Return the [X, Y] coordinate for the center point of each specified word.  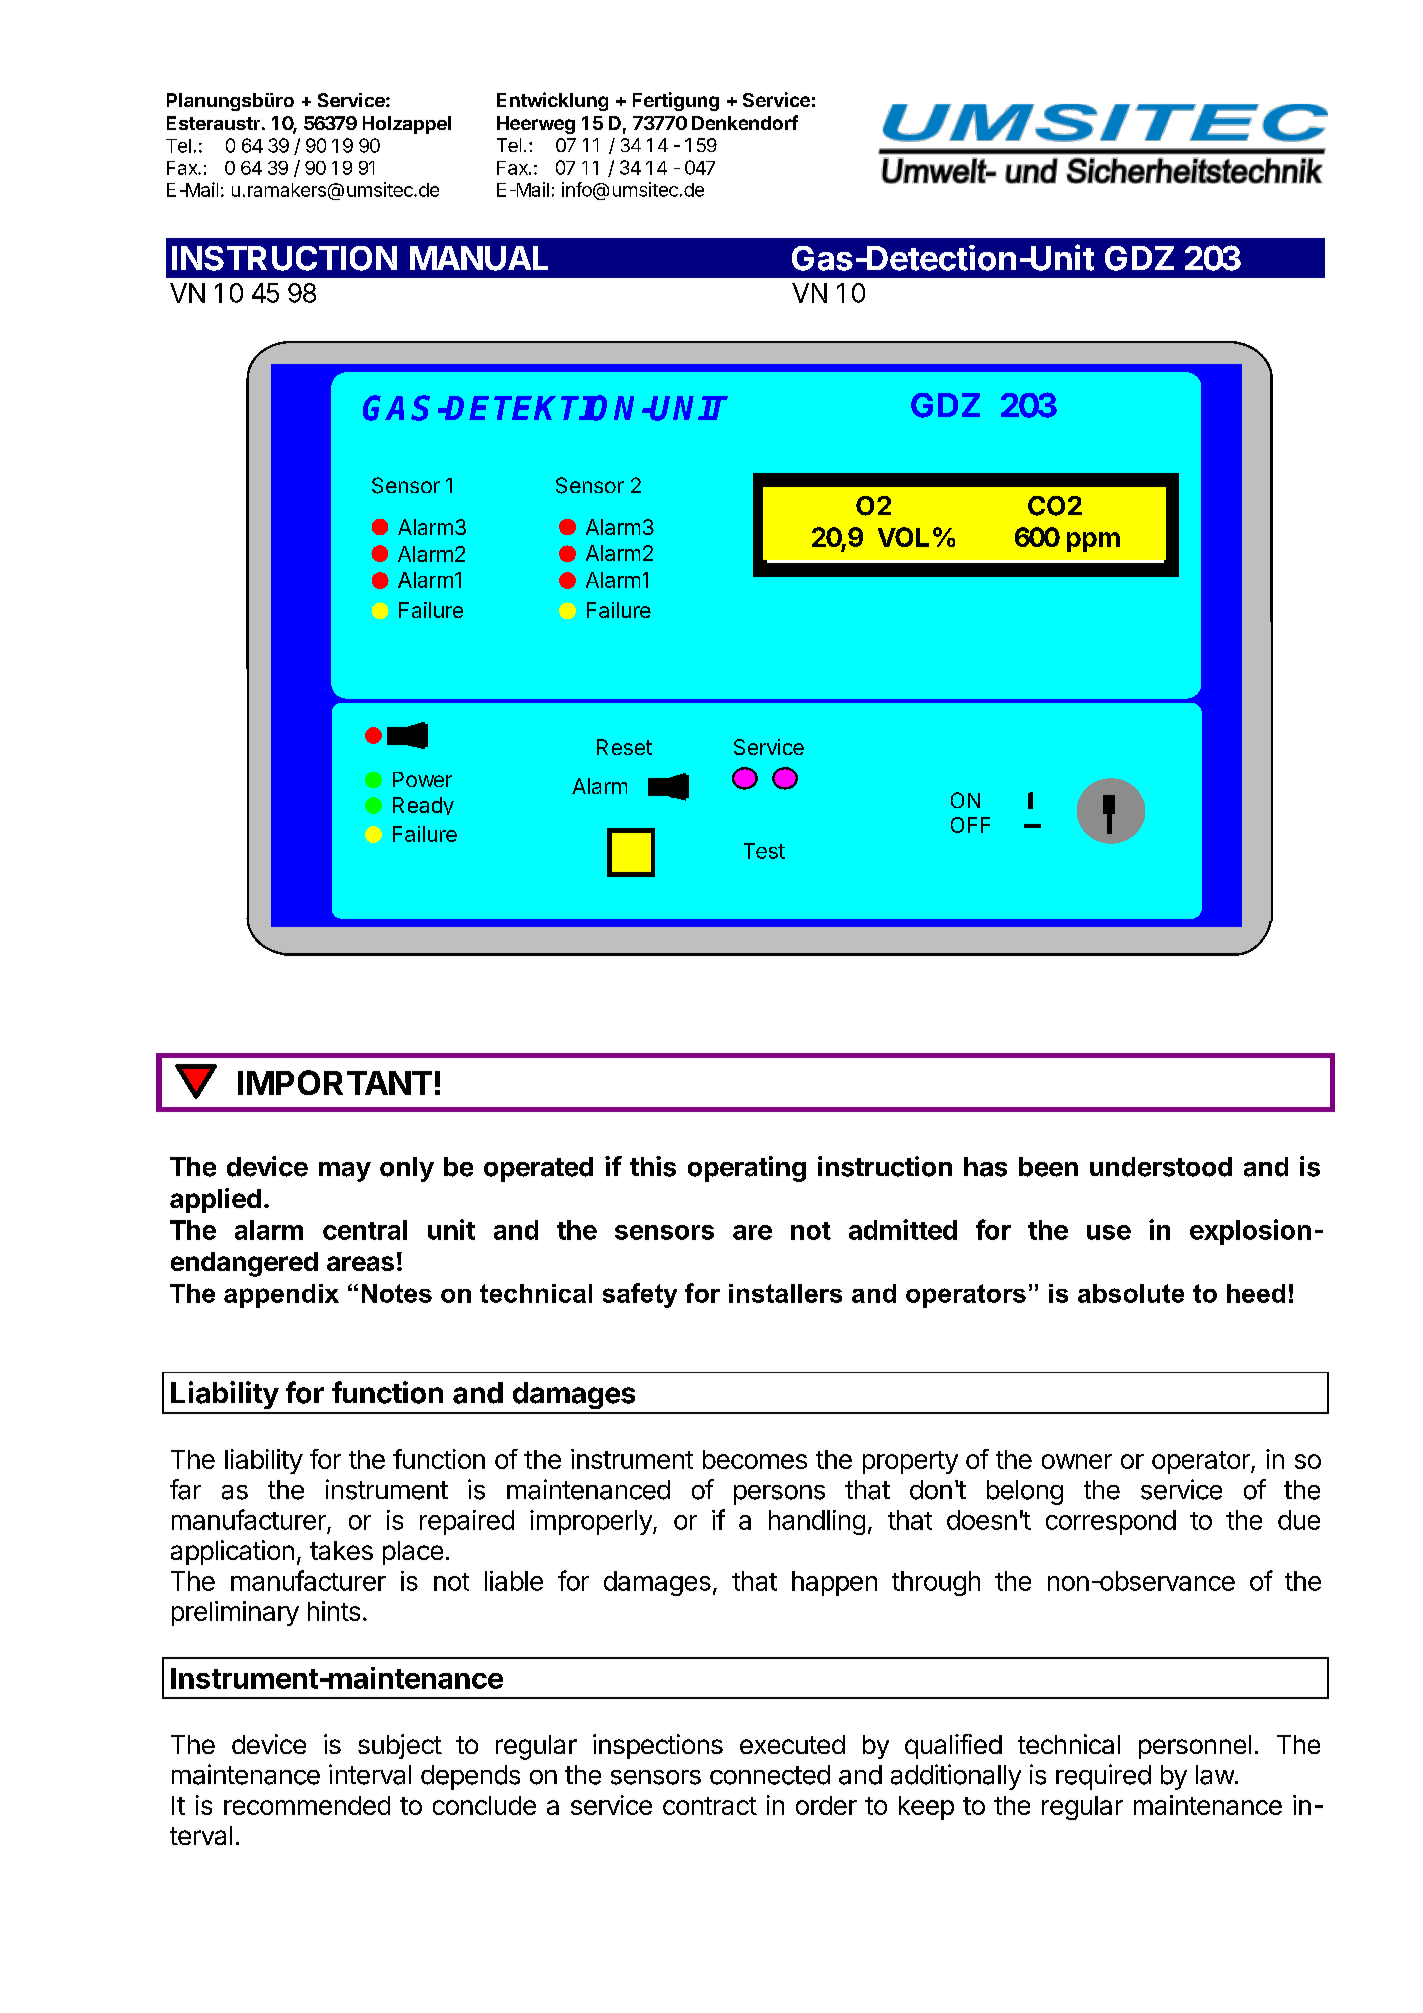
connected [770, 1775]
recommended [307, 1805]
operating [747, 1169]
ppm [1093, 542]
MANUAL [479, 258]
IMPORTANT [335, 1082]
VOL [903, 537]
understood [1161, 1167]
